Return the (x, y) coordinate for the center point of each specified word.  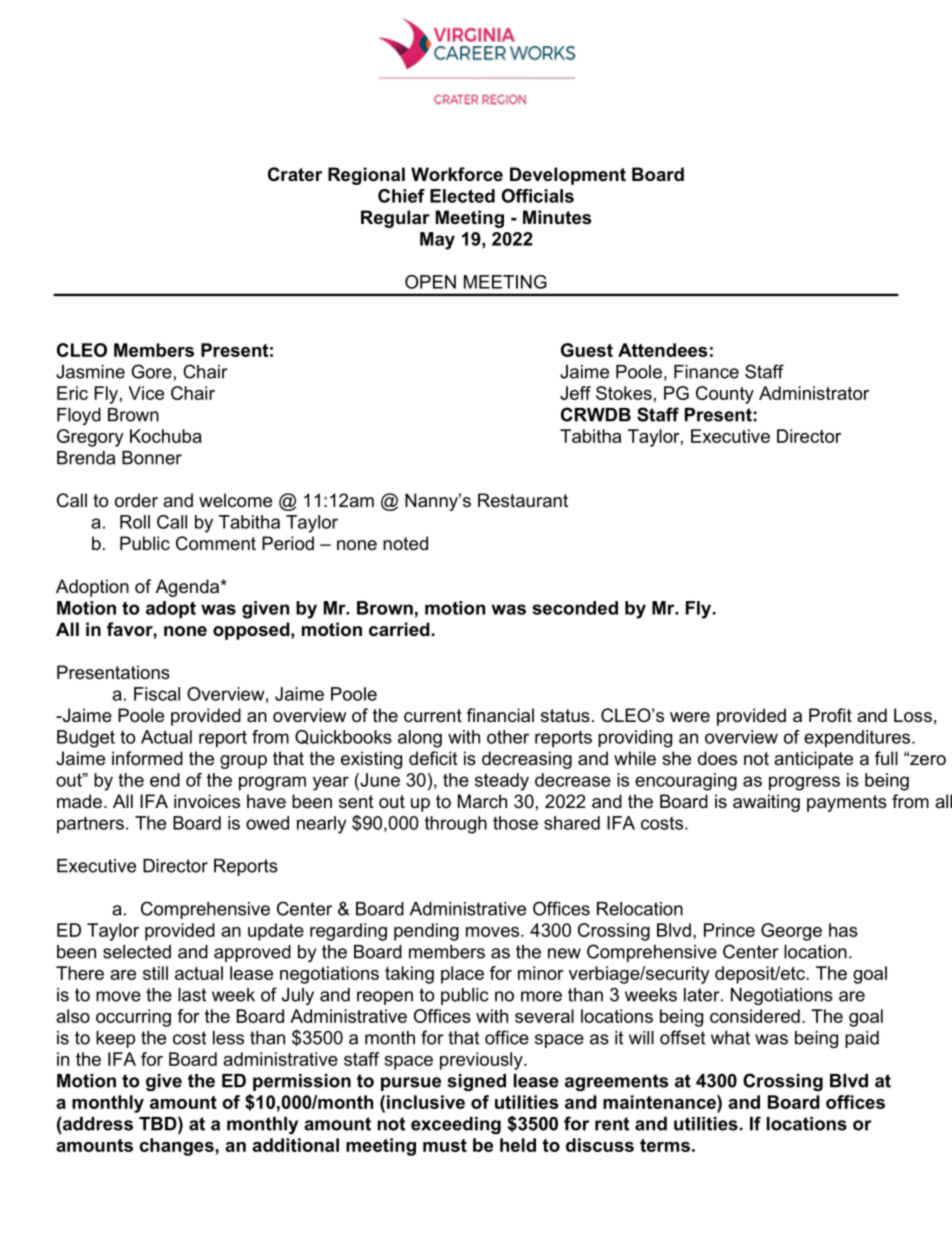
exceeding (456, 1125)
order (136, 500)
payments (847, 803)
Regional (366, 176)
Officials (538, 196)
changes (178, 1147)
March (482, 801)
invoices (207, 801)
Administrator (814, 393)
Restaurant (523, 500)
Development (568, 176)
